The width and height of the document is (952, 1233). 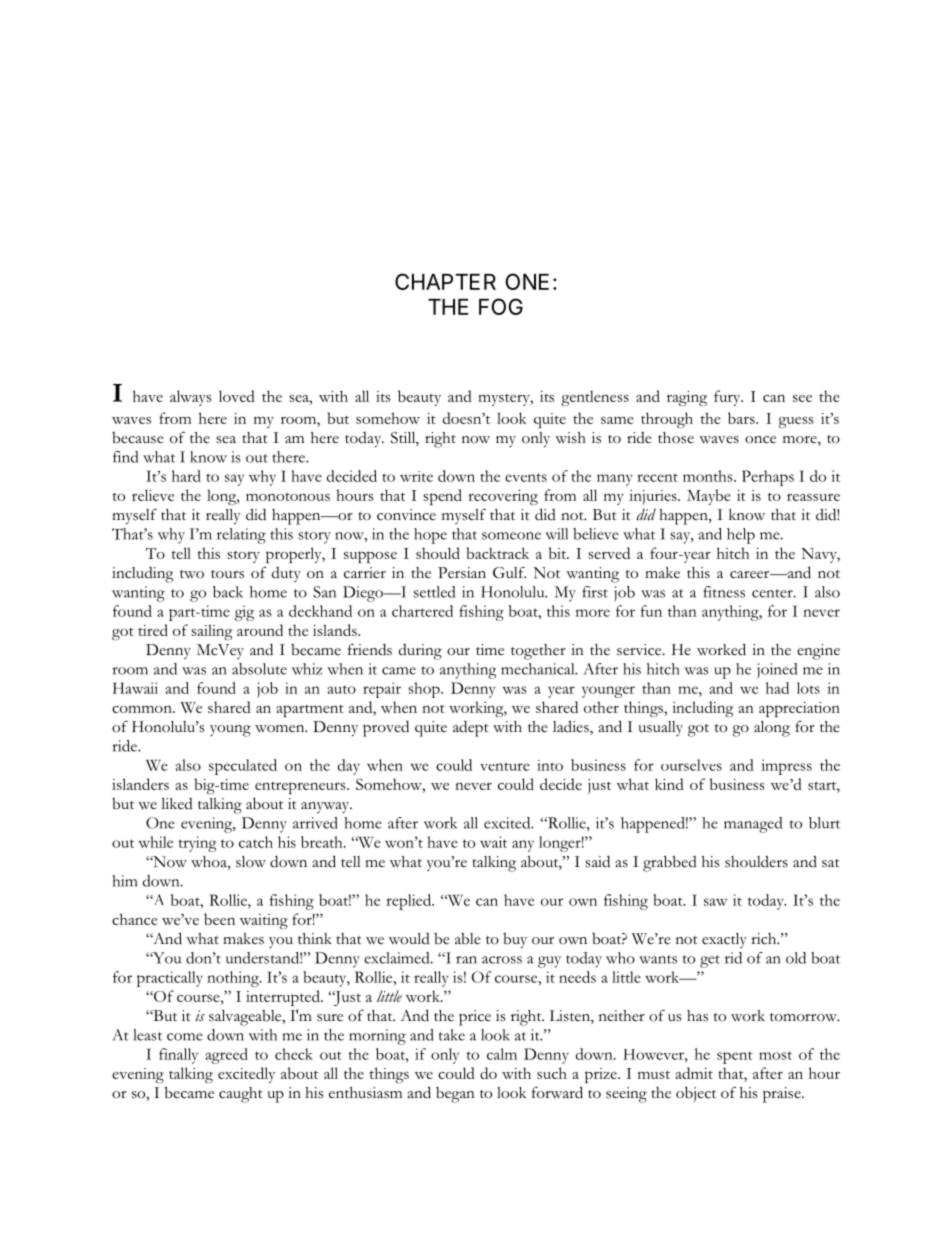 What do you see at coordinates (259, 669) in the document?
I see `absolute` at bounding box center [259, 669].
